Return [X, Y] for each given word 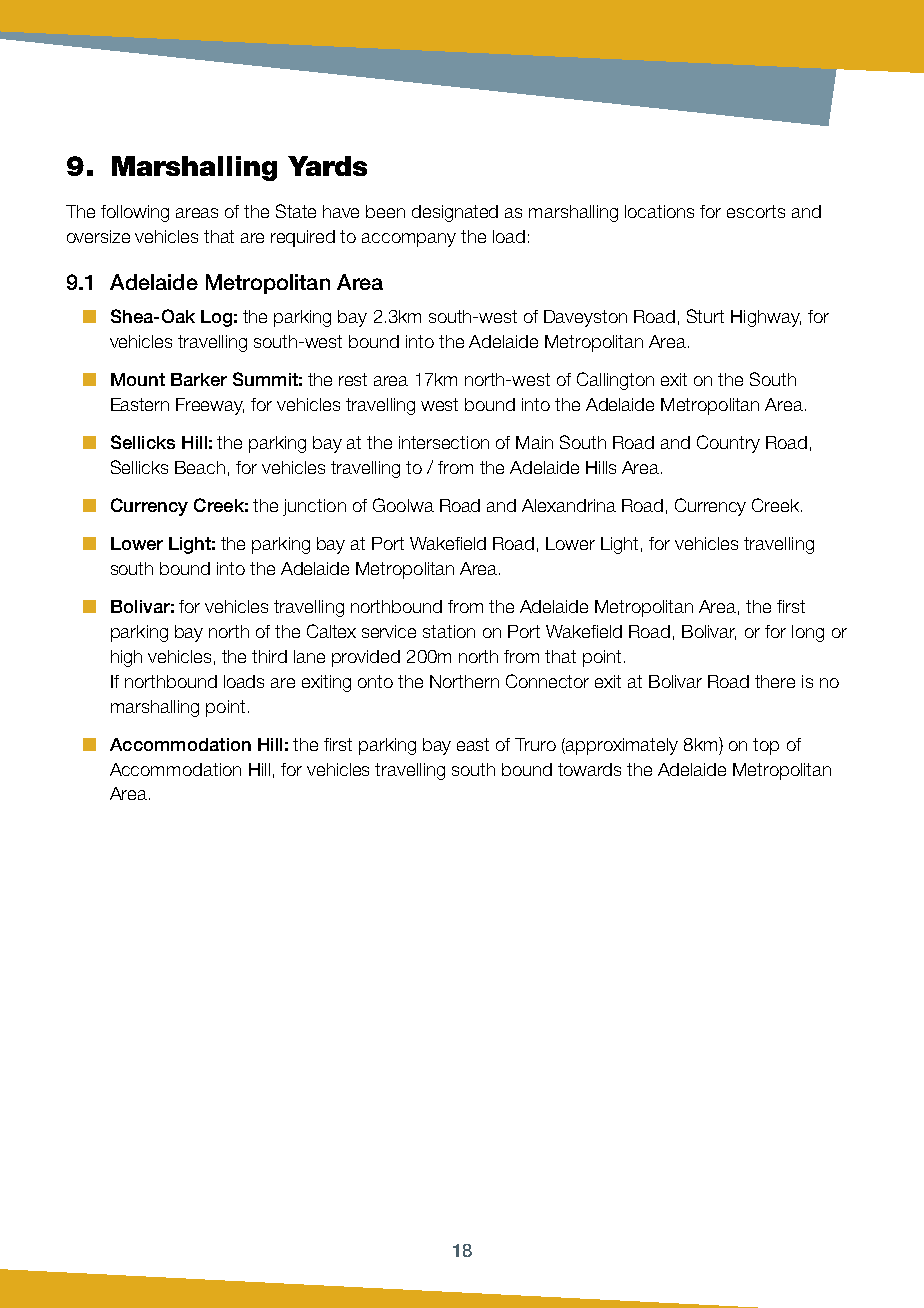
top [766, 746]
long [808, 633]
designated [455, 213]
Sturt [705, 316]
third [269, 656]
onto [375, 681]
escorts [756, 211]
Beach [200, 467]
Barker [199, 379]
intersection [444, 442]
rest [353, 379]
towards [589, 769]
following [135, 213]
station [449, 631]
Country [728, 444]
